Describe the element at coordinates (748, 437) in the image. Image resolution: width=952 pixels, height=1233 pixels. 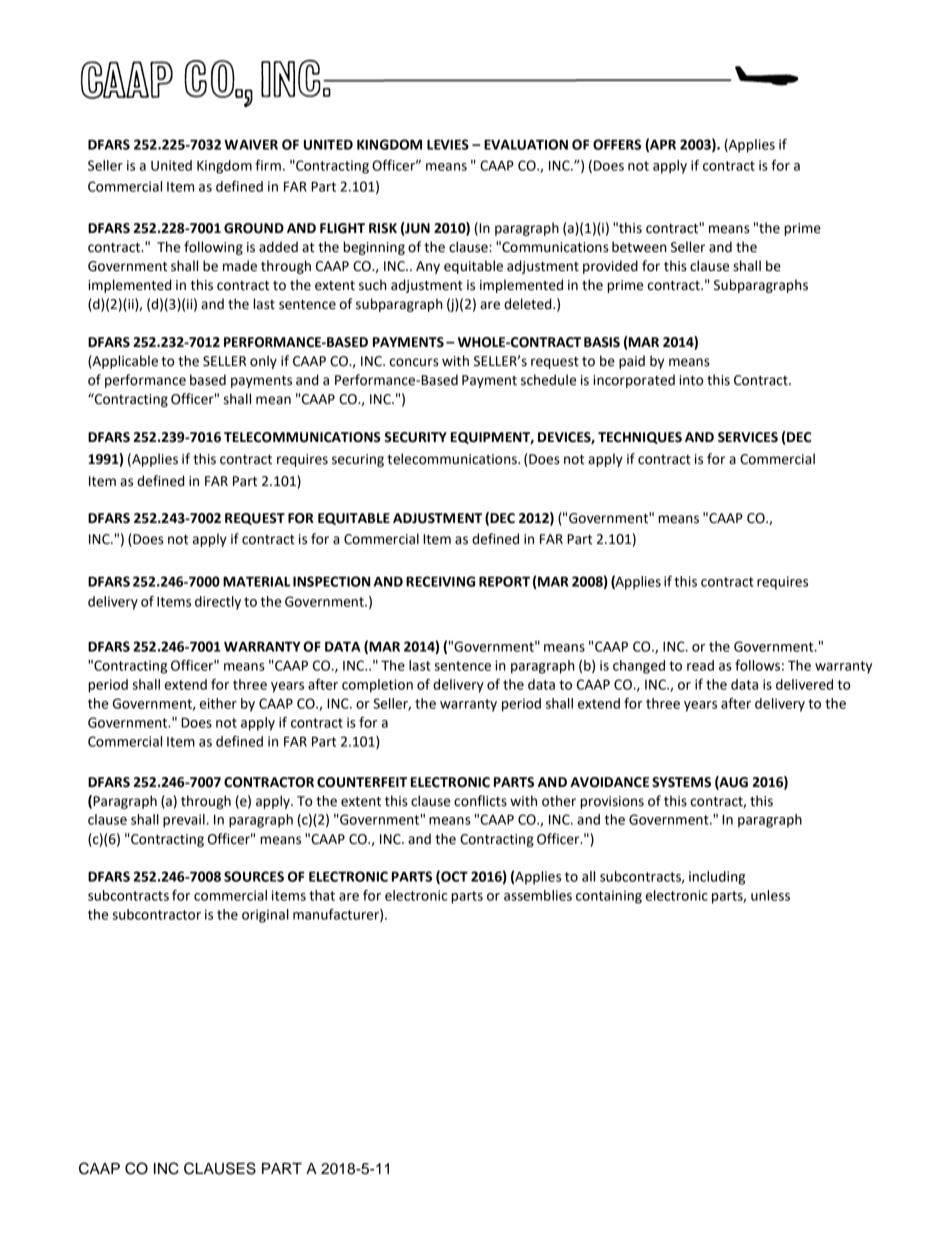
I see `SERVICES` at that location.
